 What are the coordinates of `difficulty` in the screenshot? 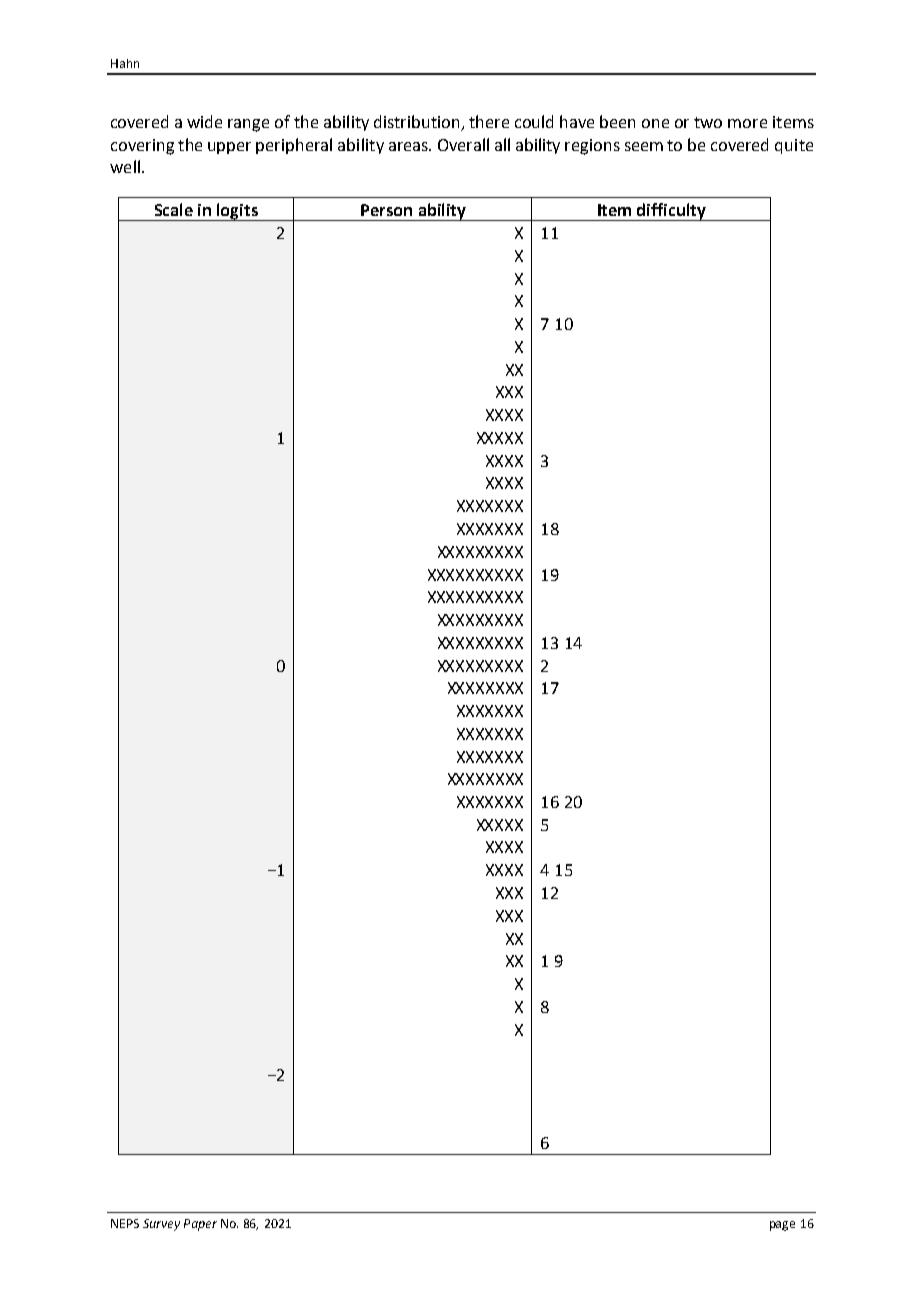 It's located at (671, 212).
